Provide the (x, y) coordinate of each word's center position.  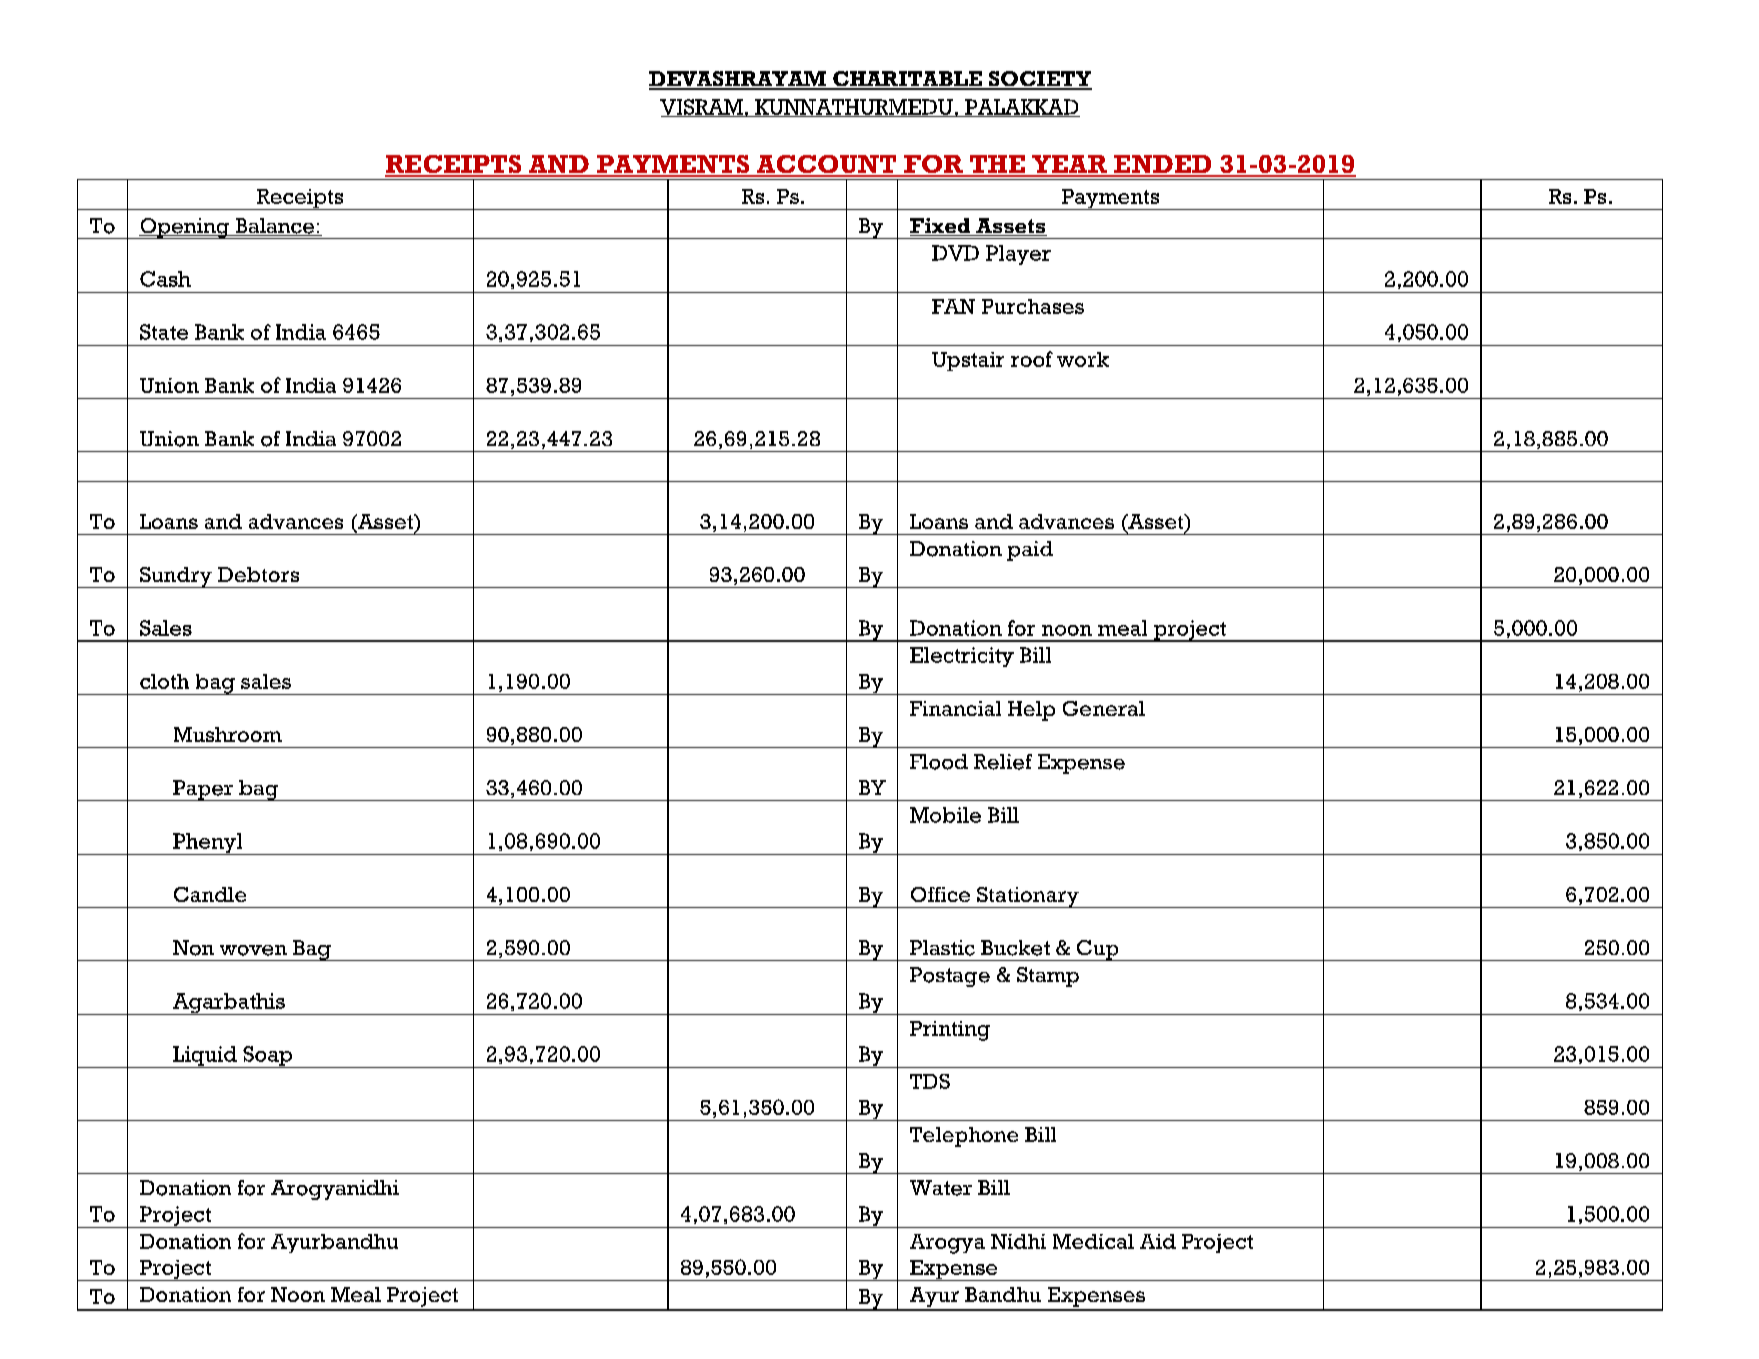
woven (253, 950)
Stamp (1048, 977)
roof (1032, 359)
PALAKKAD (1021, 108)
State (164, 332)
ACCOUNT (826, 165)
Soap (267, 1057)
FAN (953, 306)
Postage (950, 977)
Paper (203, 790)
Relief (1003, 762)
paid (1030, 551)
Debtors (258, 574)
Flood (939, 762)
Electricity (962, 657)
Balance (274, 227)
